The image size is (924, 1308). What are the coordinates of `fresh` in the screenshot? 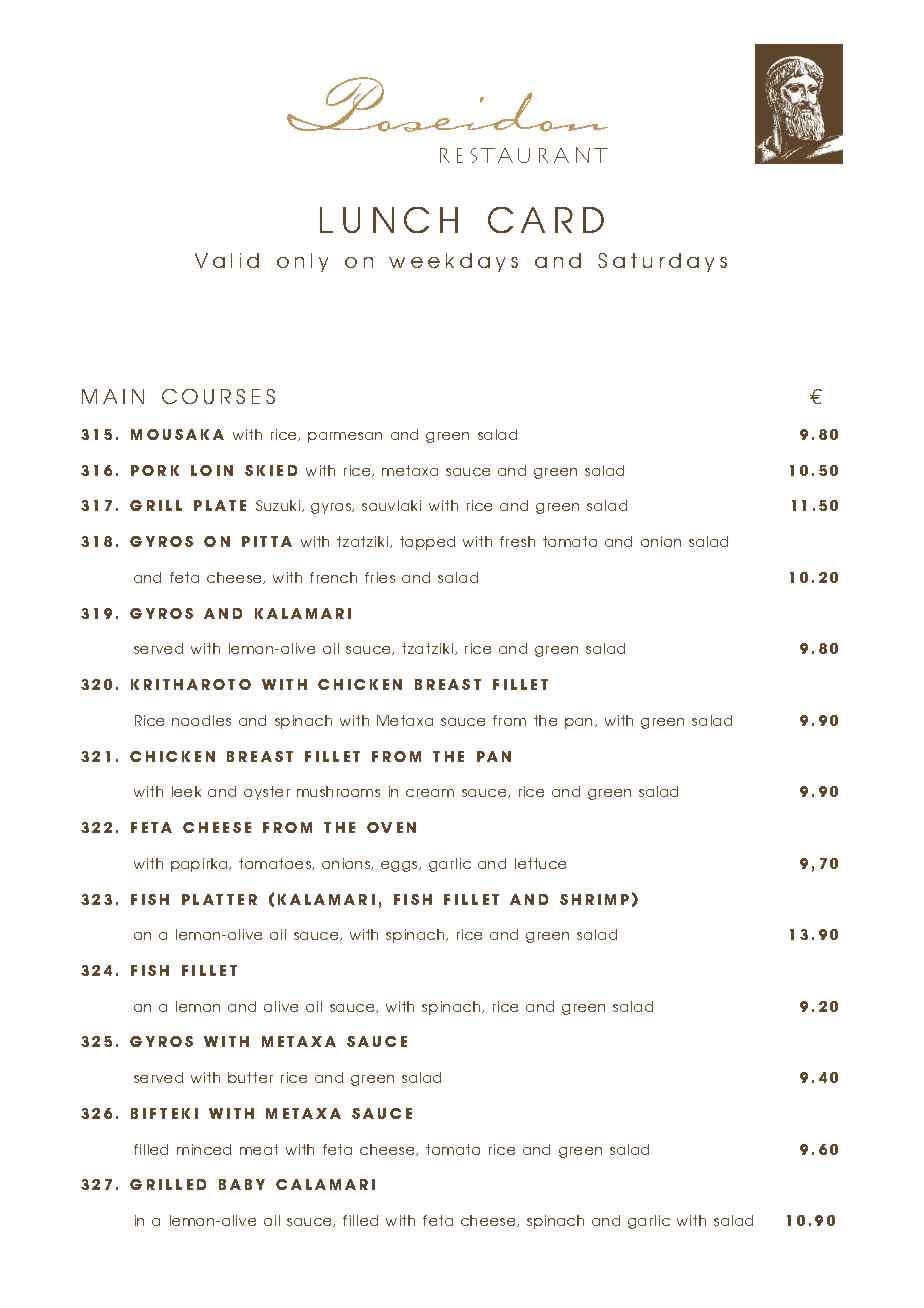 It's located at (517, 541).
